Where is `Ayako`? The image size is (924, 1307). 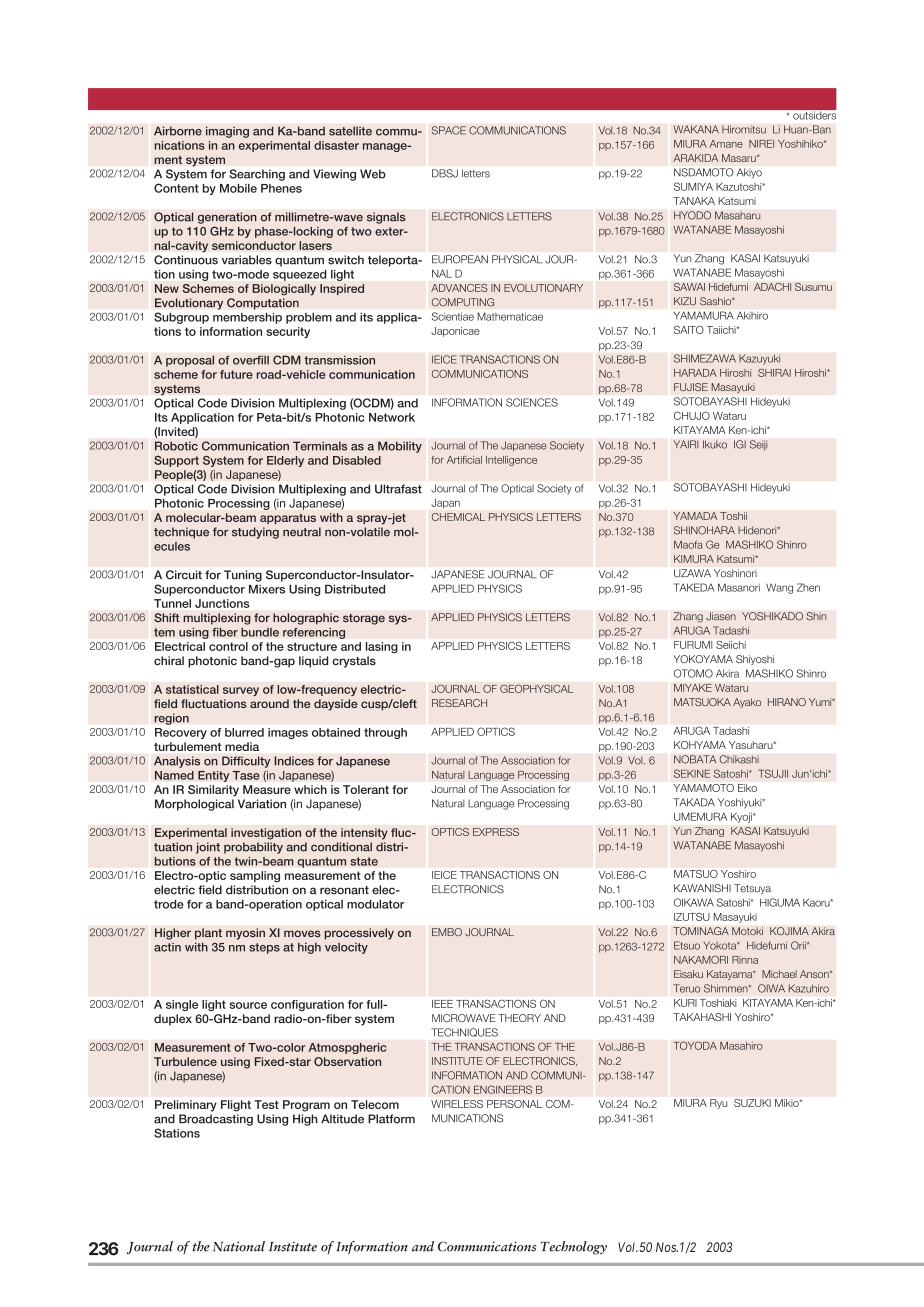 Ayako is located at coordinates (747, 703).
